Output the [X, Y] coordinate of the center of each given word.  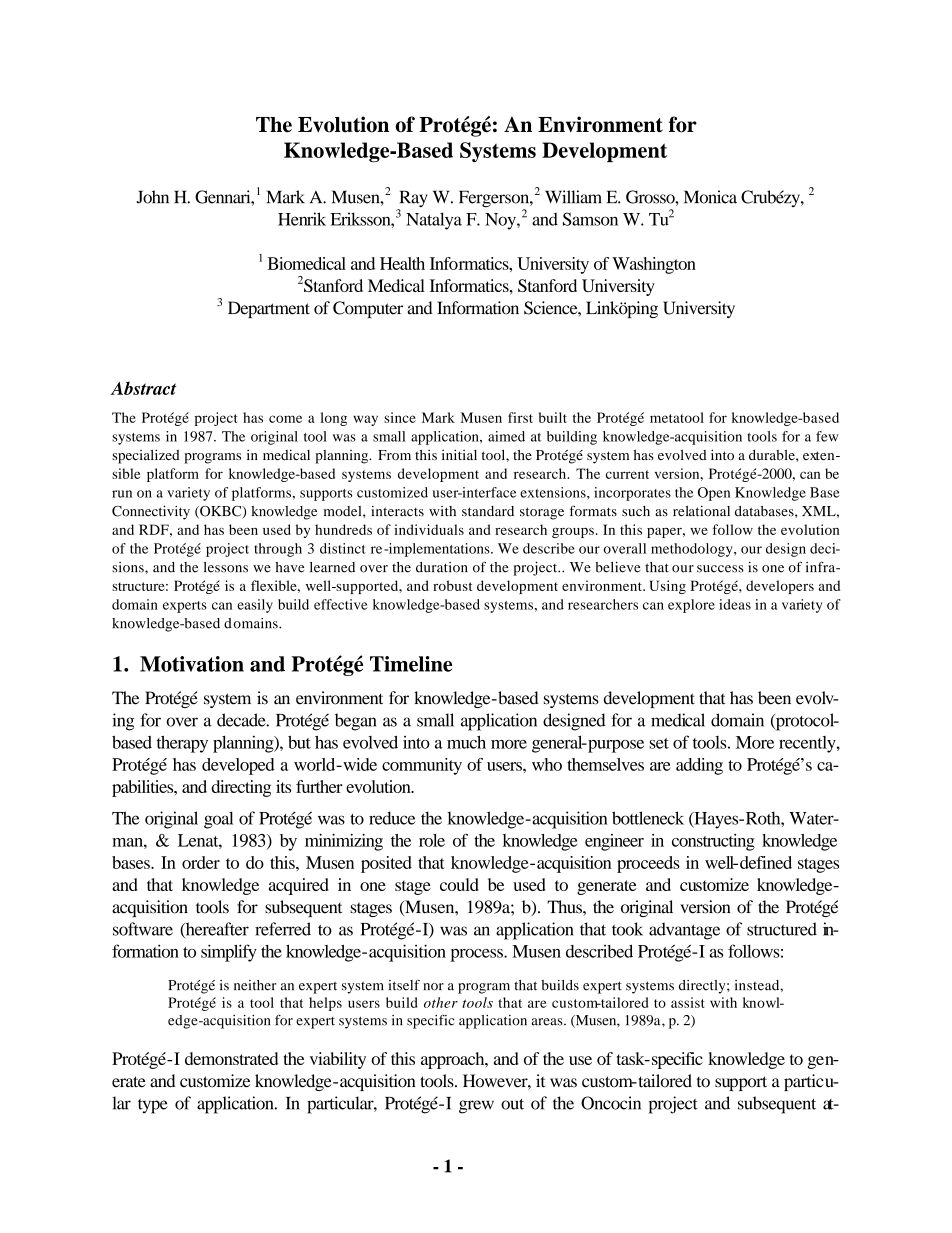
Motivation [192, 664]
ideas [735, 604]
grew [476, 1107]
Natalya [434, 221]
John [153, 197]
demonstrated [231, 1058]
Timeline [411, 664]
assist [688, 1002]
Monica [710, 197]
